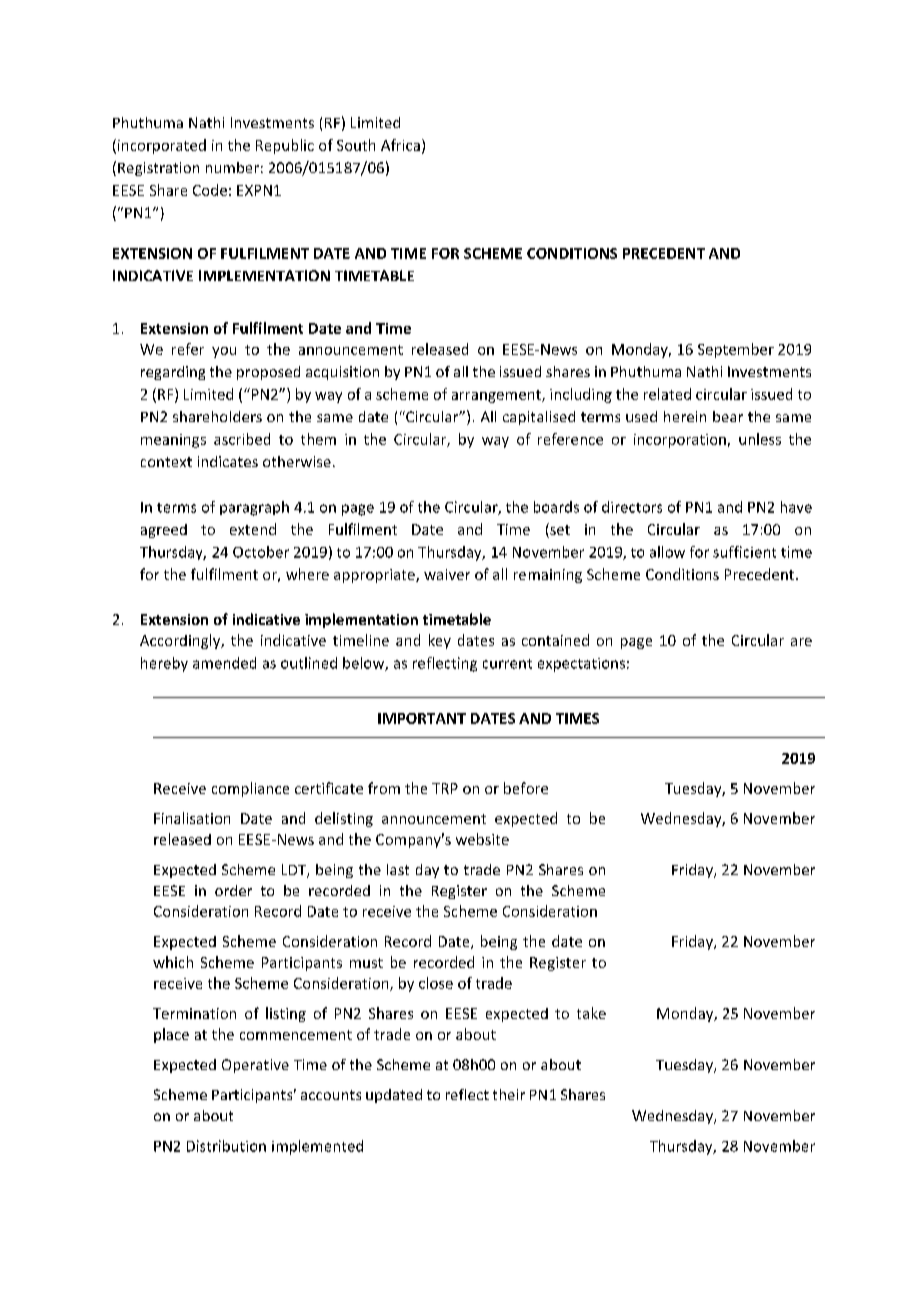 The image size is (924, 1308). What do you see at coordinates (509, 1094) in the screenshot?
I see `their` at bounding box center [509, 1094].
